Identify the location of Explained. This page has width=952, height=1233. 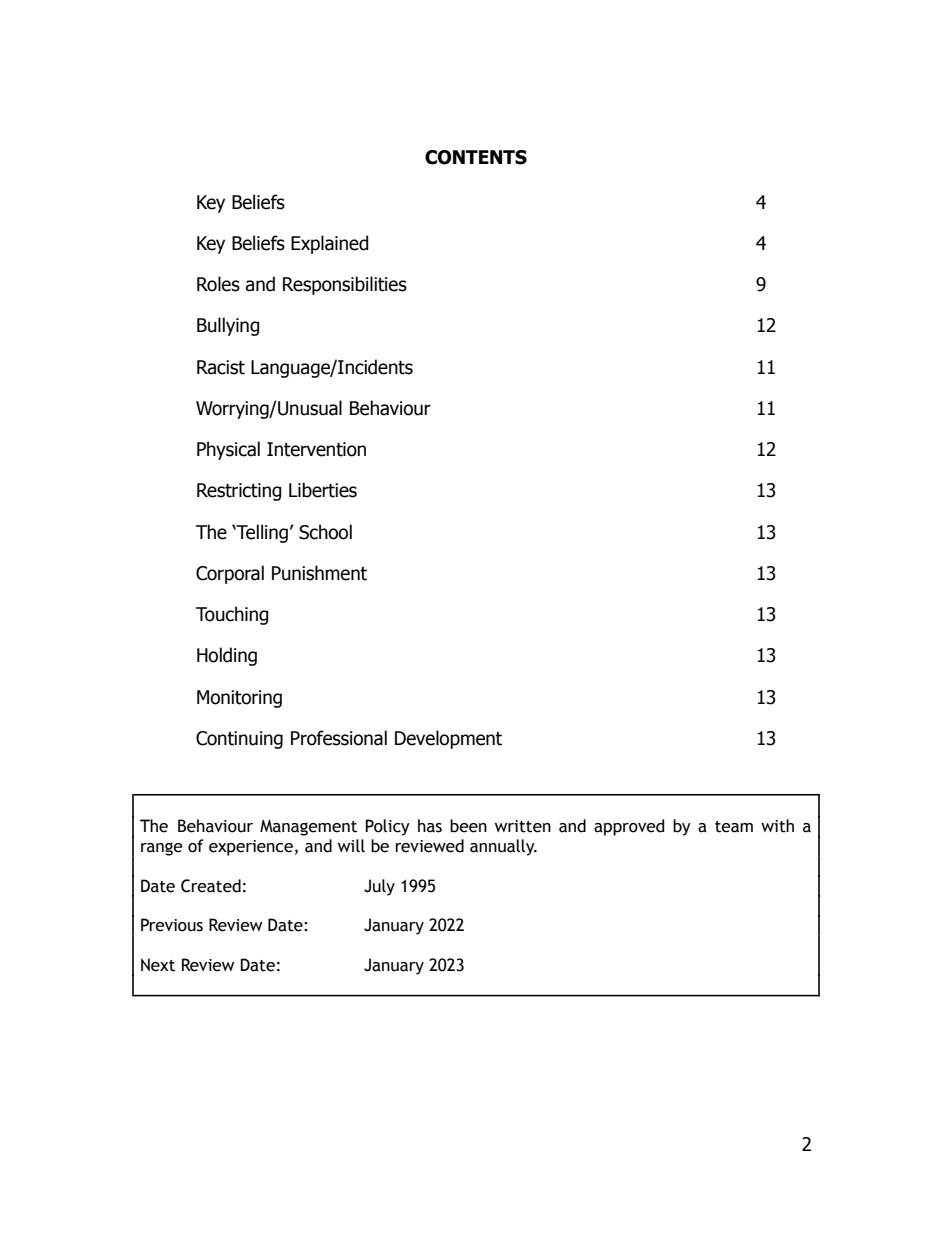
(330, 244).
